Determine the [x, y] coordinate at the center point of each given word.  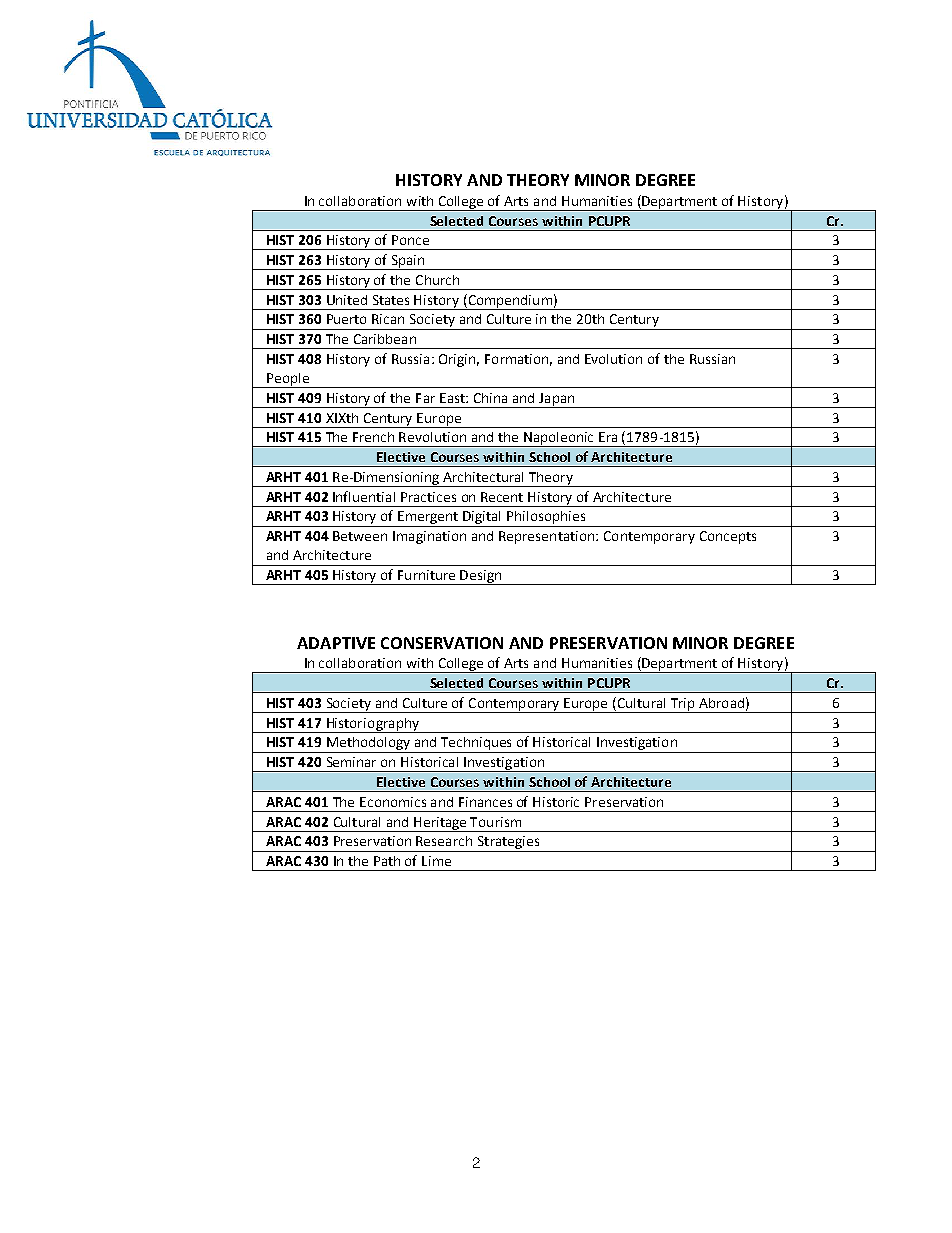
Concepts [728, 537]
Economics [393, 802]
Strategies [508, 844]
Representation [548, 537]
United [347, 300]
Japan [557, 400]
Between [360, 536]
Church [437, 280]
